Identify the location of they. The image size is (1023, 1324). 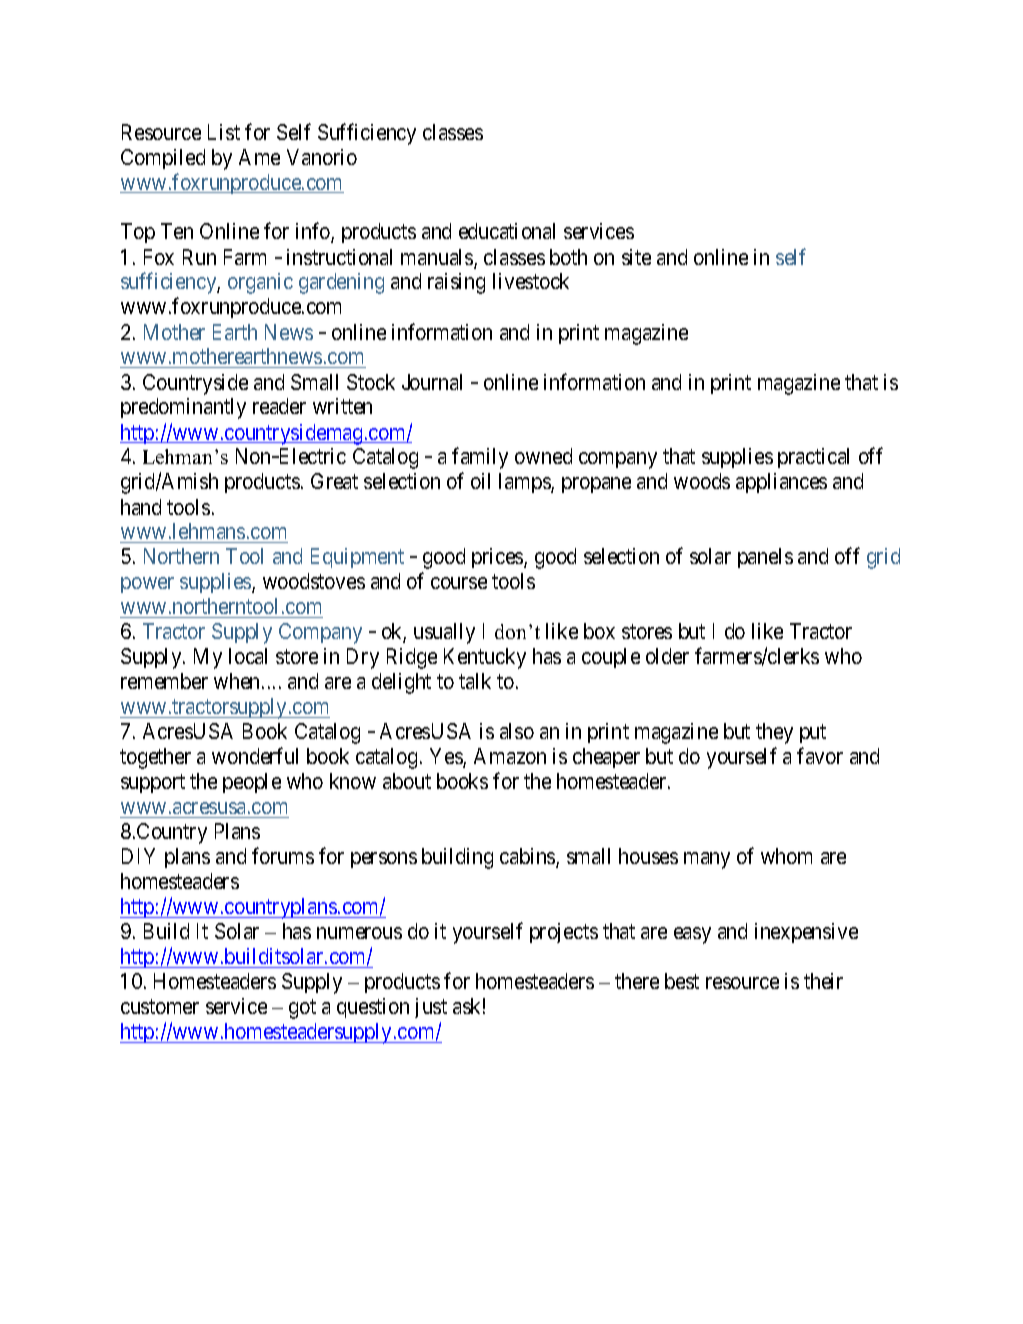
(774, 733).
